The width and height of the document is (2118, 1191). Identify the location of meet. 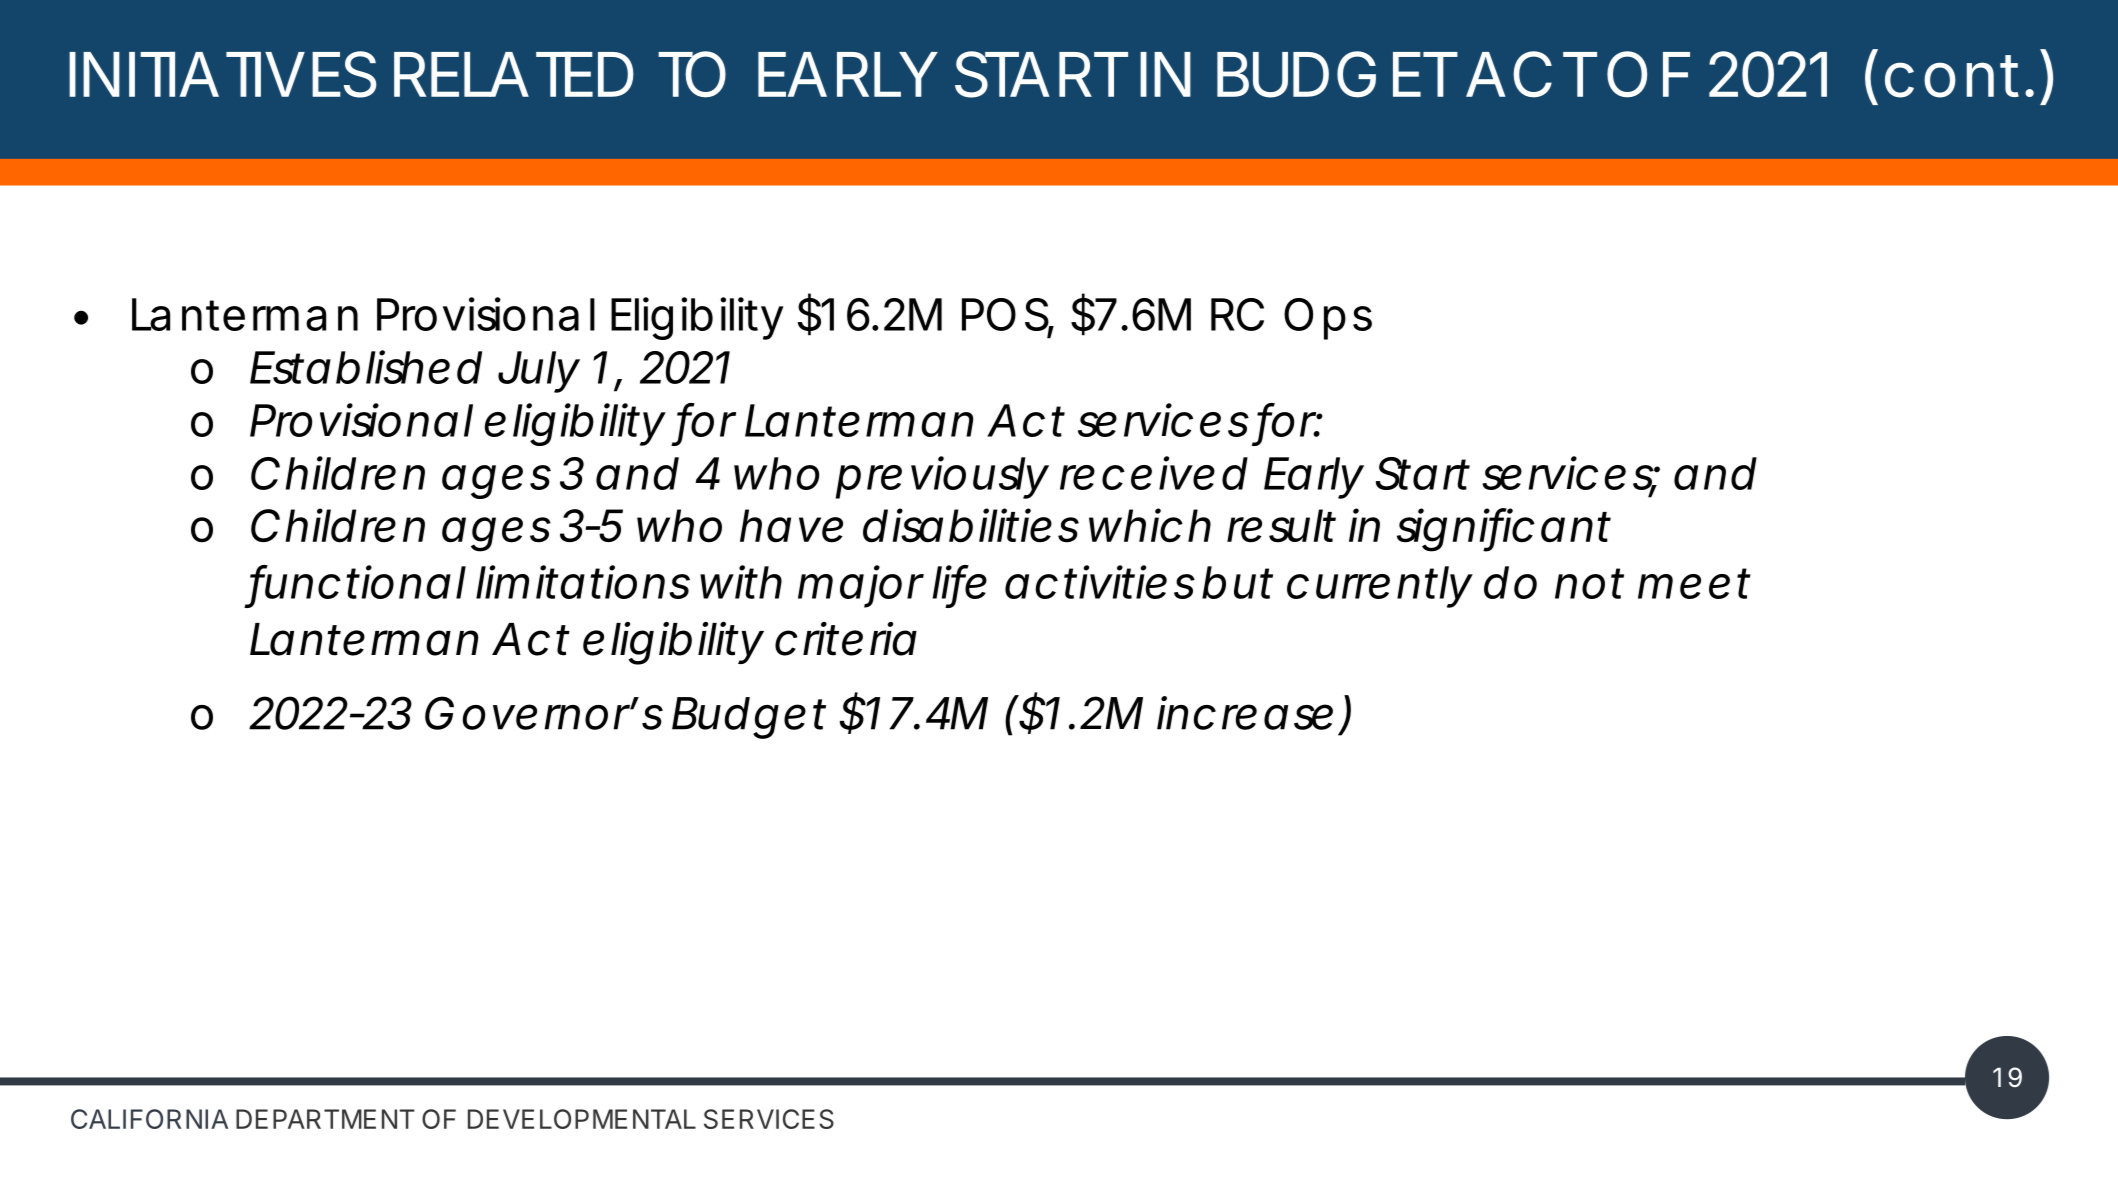
(1693, 583).
